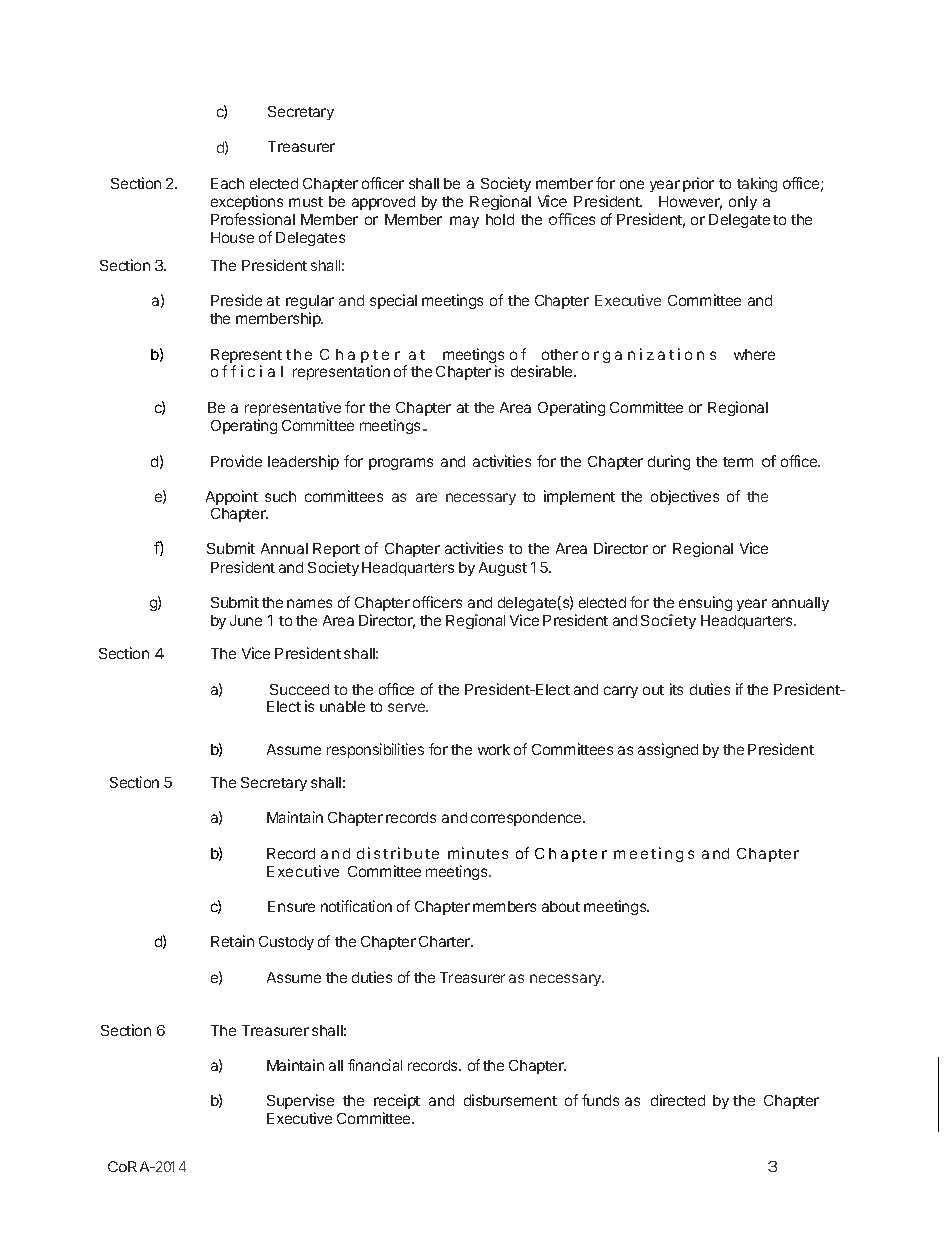 This screenshot has width=952, height=1233. What do you see at coordinates (754, 354) in the screenshot?
I see `where` at bounding box center [754, 354].
